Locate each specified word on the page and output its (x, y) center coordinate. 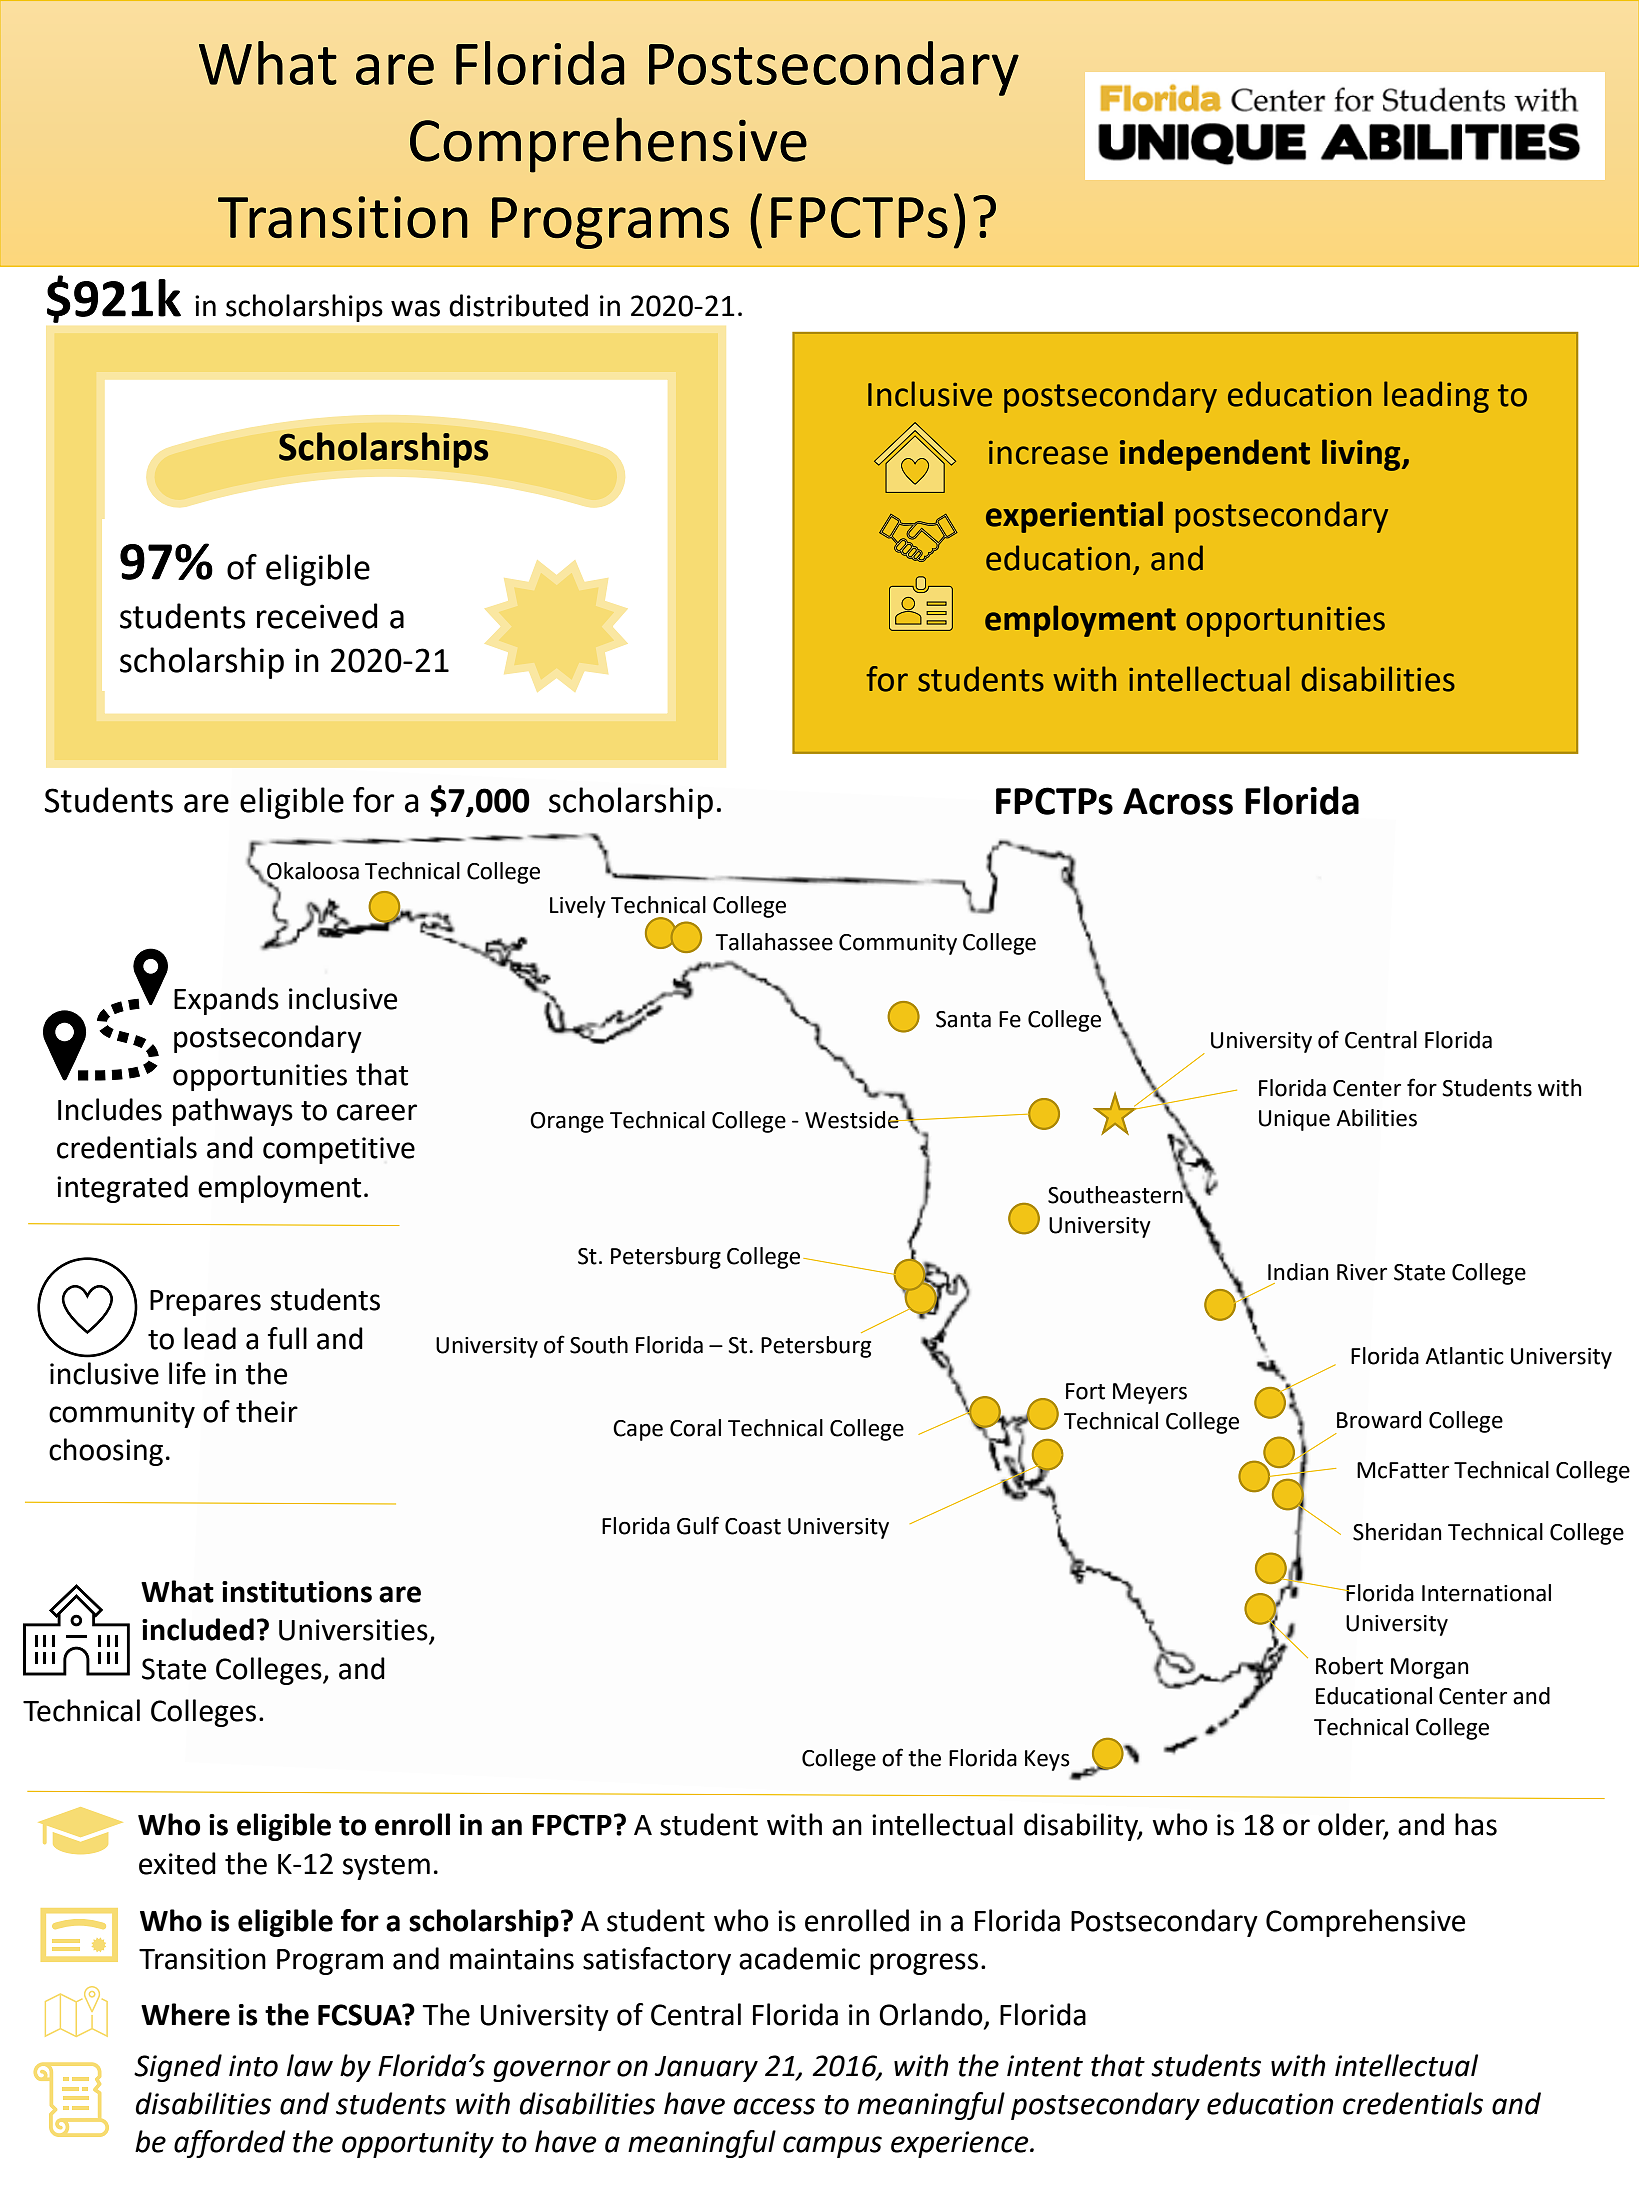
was (415, 308)
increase (1048, 453)
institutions (297, 1592)
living (1362, 455)
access (774, 2106)
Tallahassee (774, 942)
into (253, 2066)
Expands (226, 1001)
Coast (753, 1526)
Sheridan (1397, 1532)
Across (1178, 801)
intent (1045, 2066)
